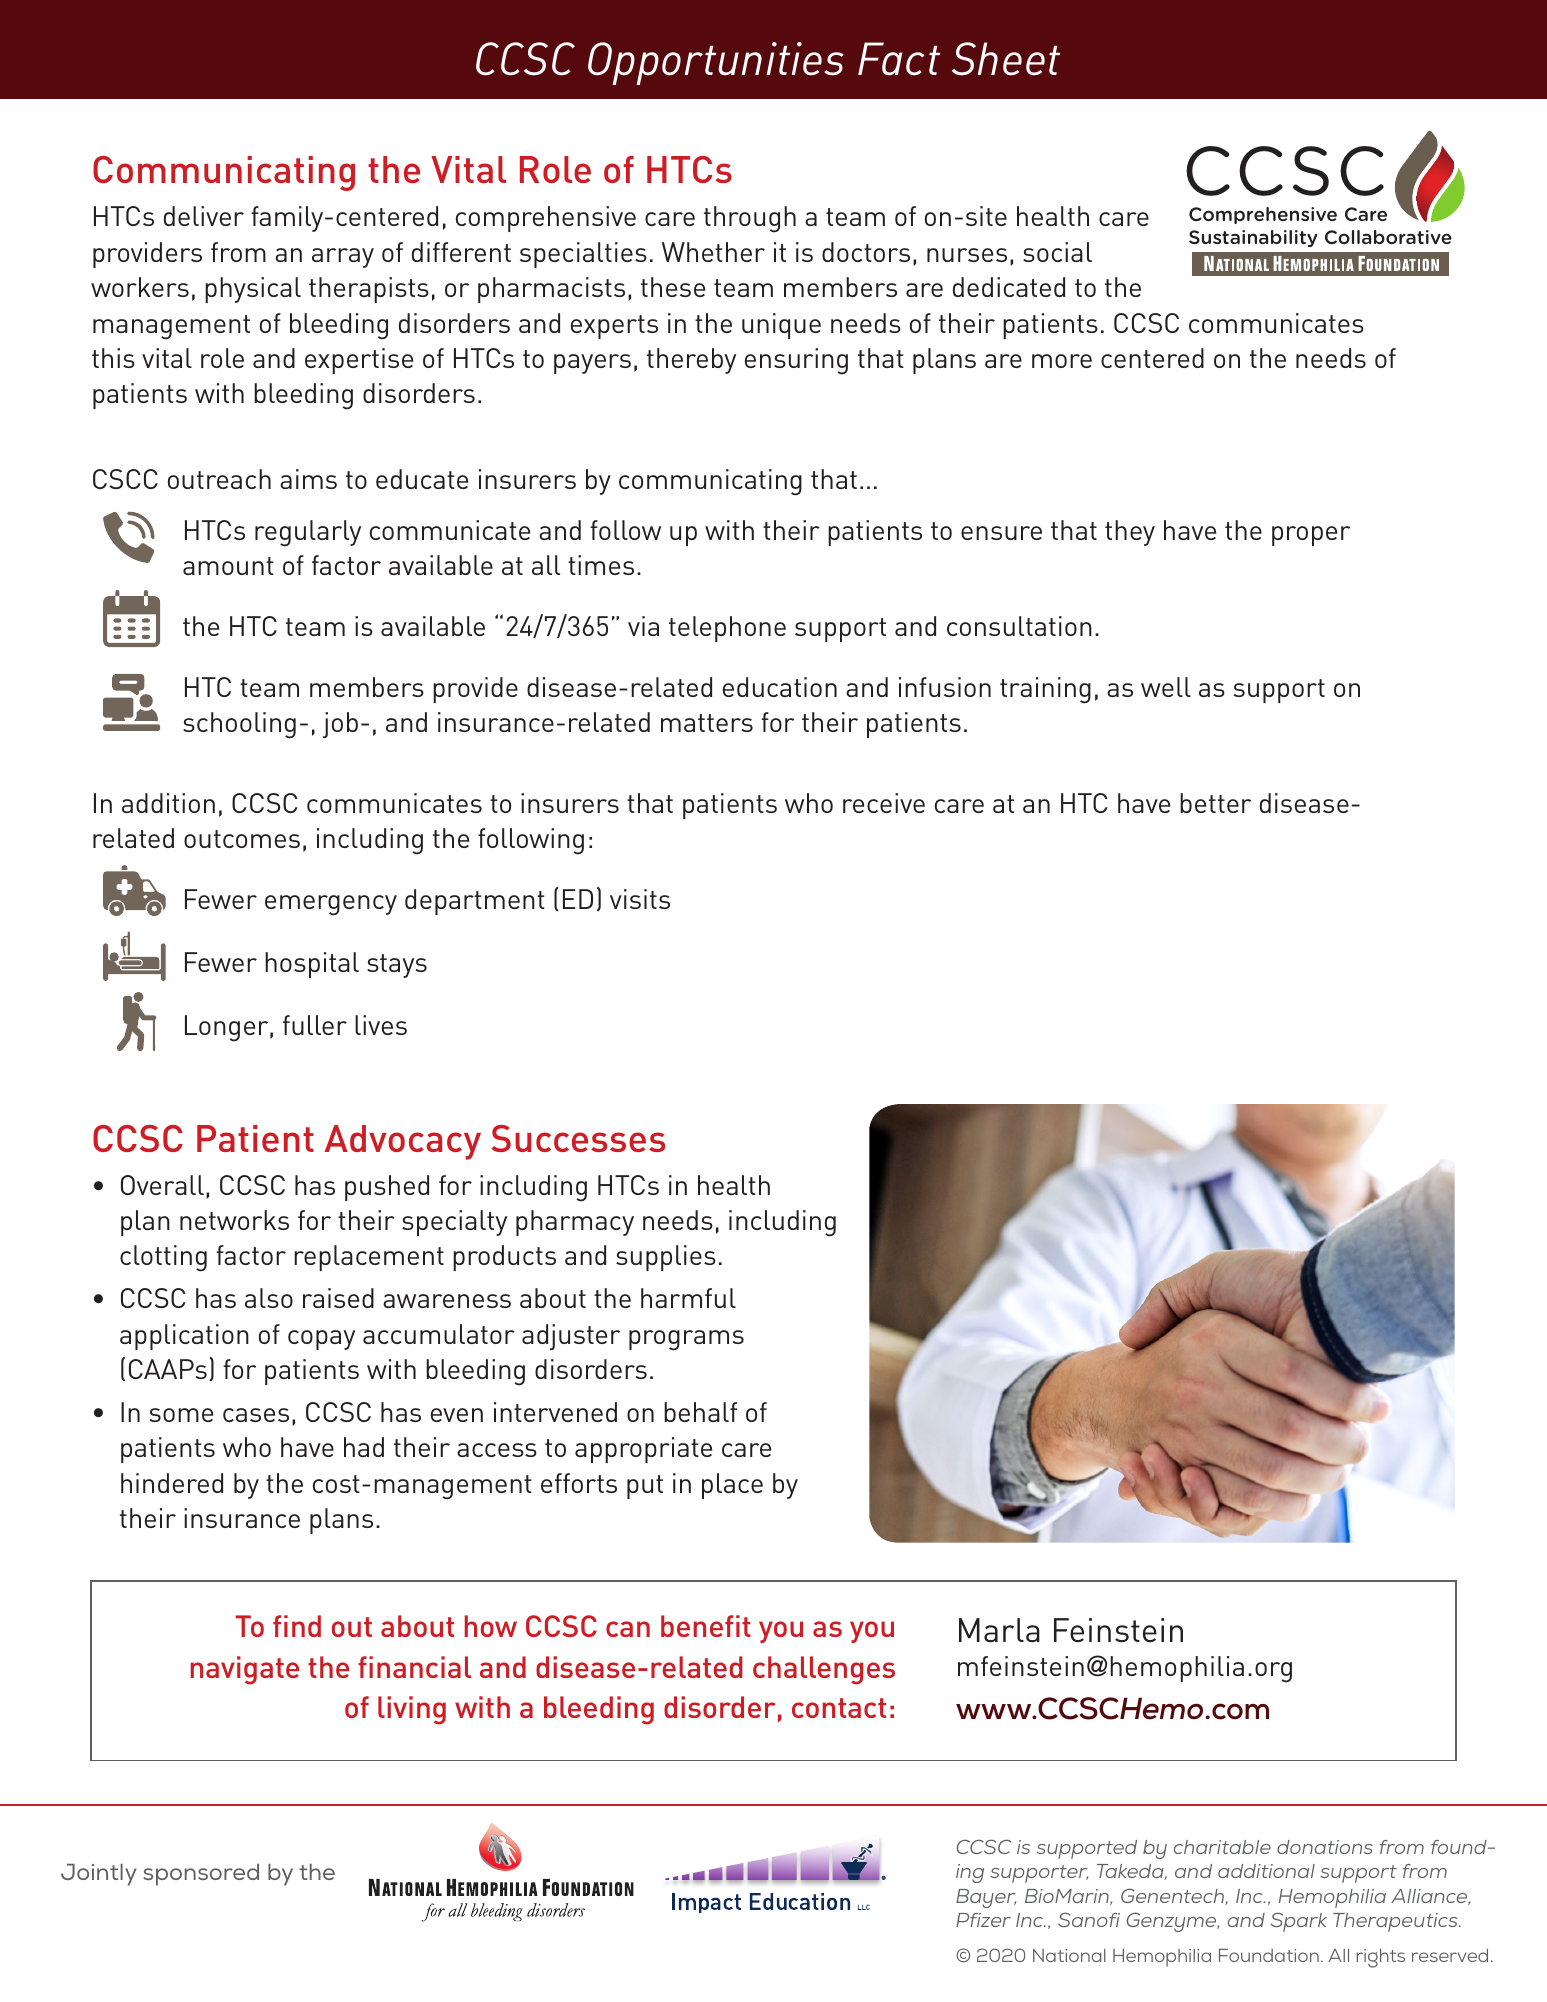  Describe the element at coordinates (204, 216) in the screenshot. I see `deliver` at that location.
